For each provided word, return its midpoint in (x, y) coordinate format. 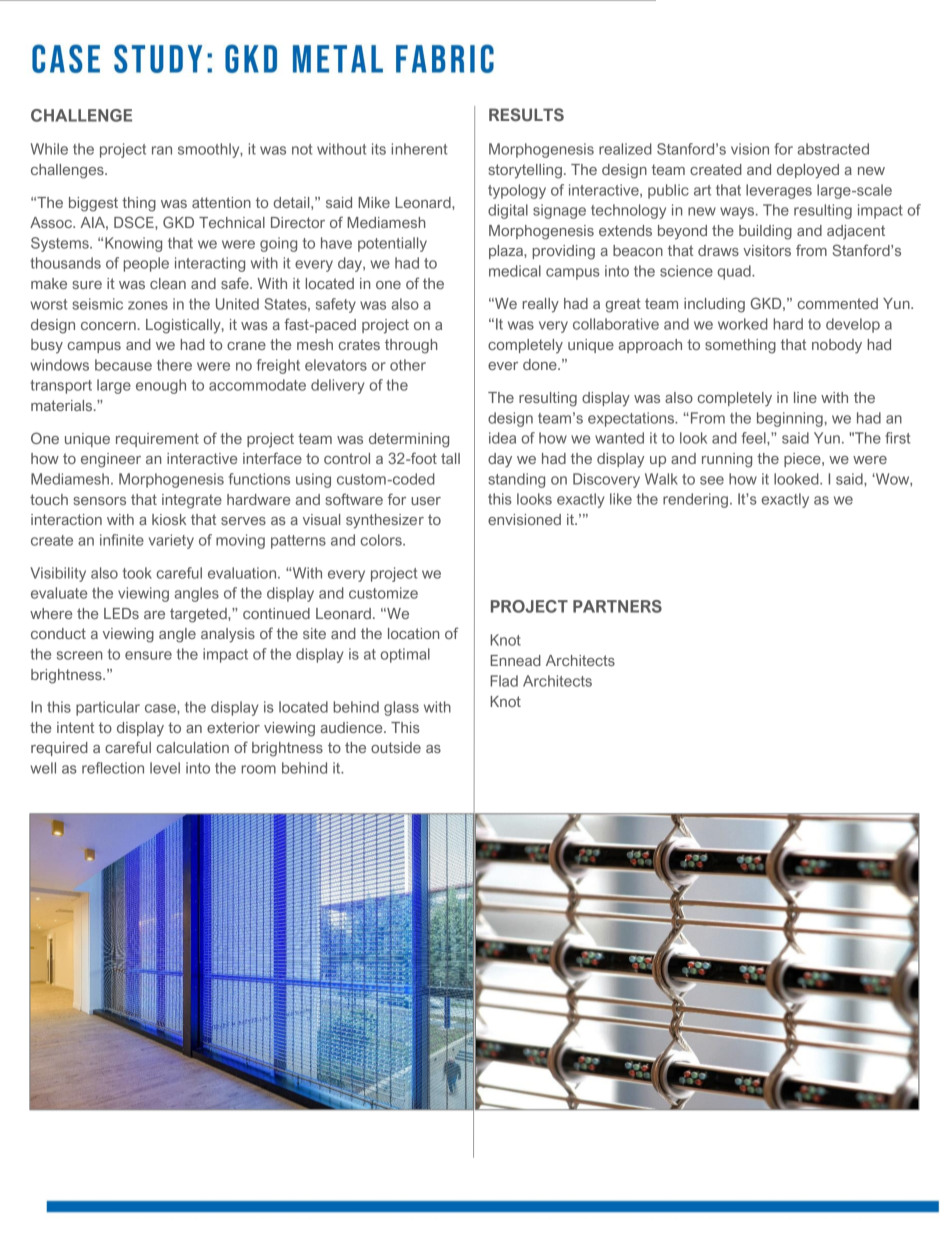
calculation (193, 747)
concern (108, 326)
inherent (419, 149)
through (411, 346)
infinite (122, 540)
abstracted (833, 149)
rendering (695, 500)
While (49, 149)
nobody (837, 346)
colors (382, 540)
